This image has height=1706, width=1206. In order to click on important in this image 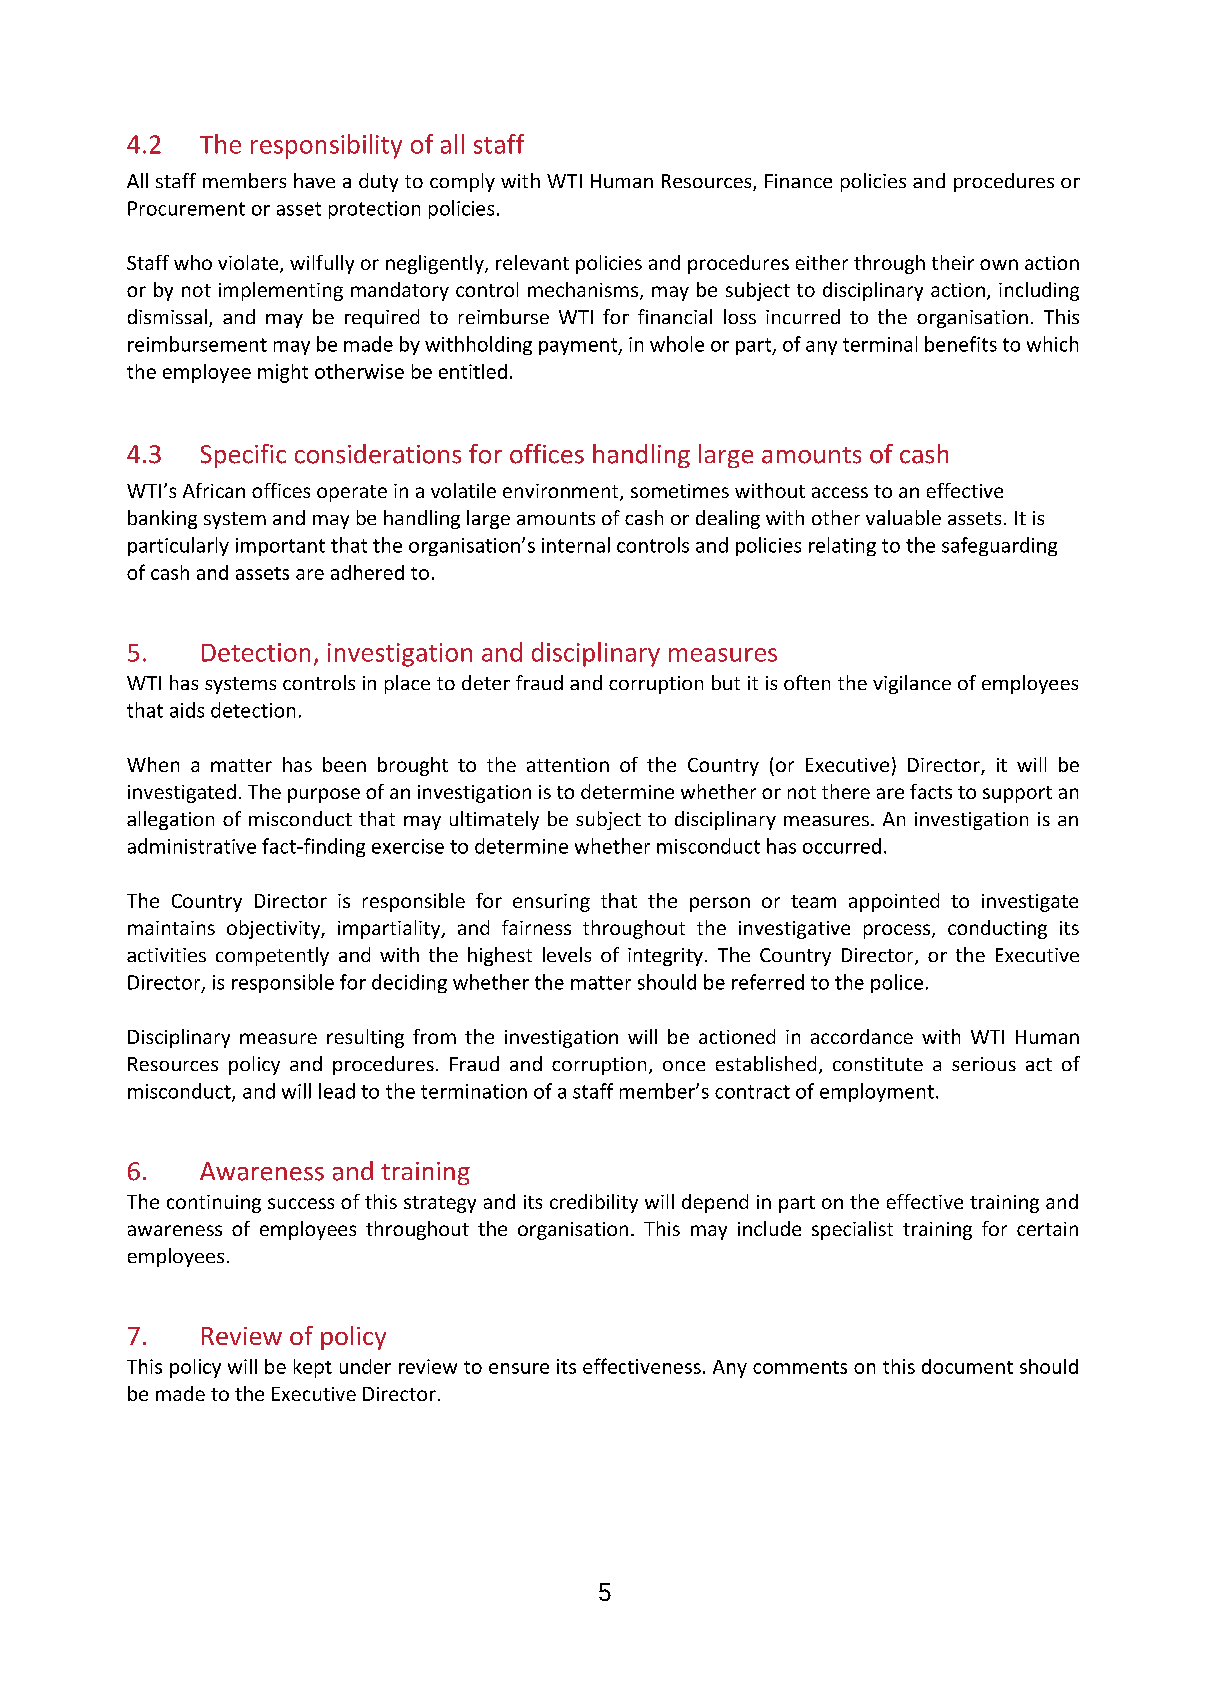, I will do `click(280, 547)`.
